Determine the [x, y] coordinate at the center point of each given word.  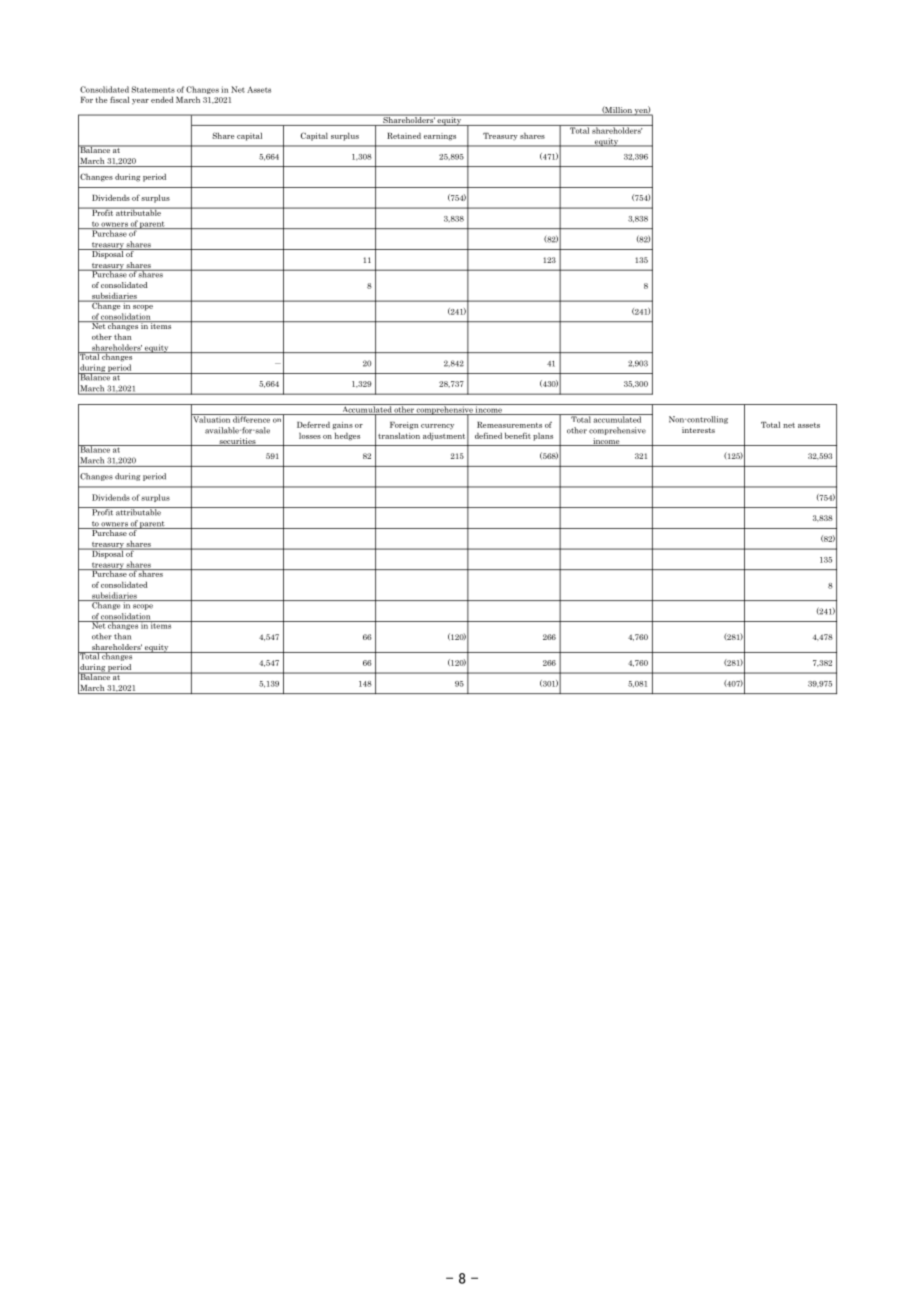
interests [698, 430]
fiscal [120, 99]
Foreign [404, 426]
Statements [153, 89]
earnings [440, 137]
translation [399, 435]
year [140, 102]
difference [251, 418]
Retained [404, 135]
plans [543, 436]
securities [237, 442]
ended [162, 99]
